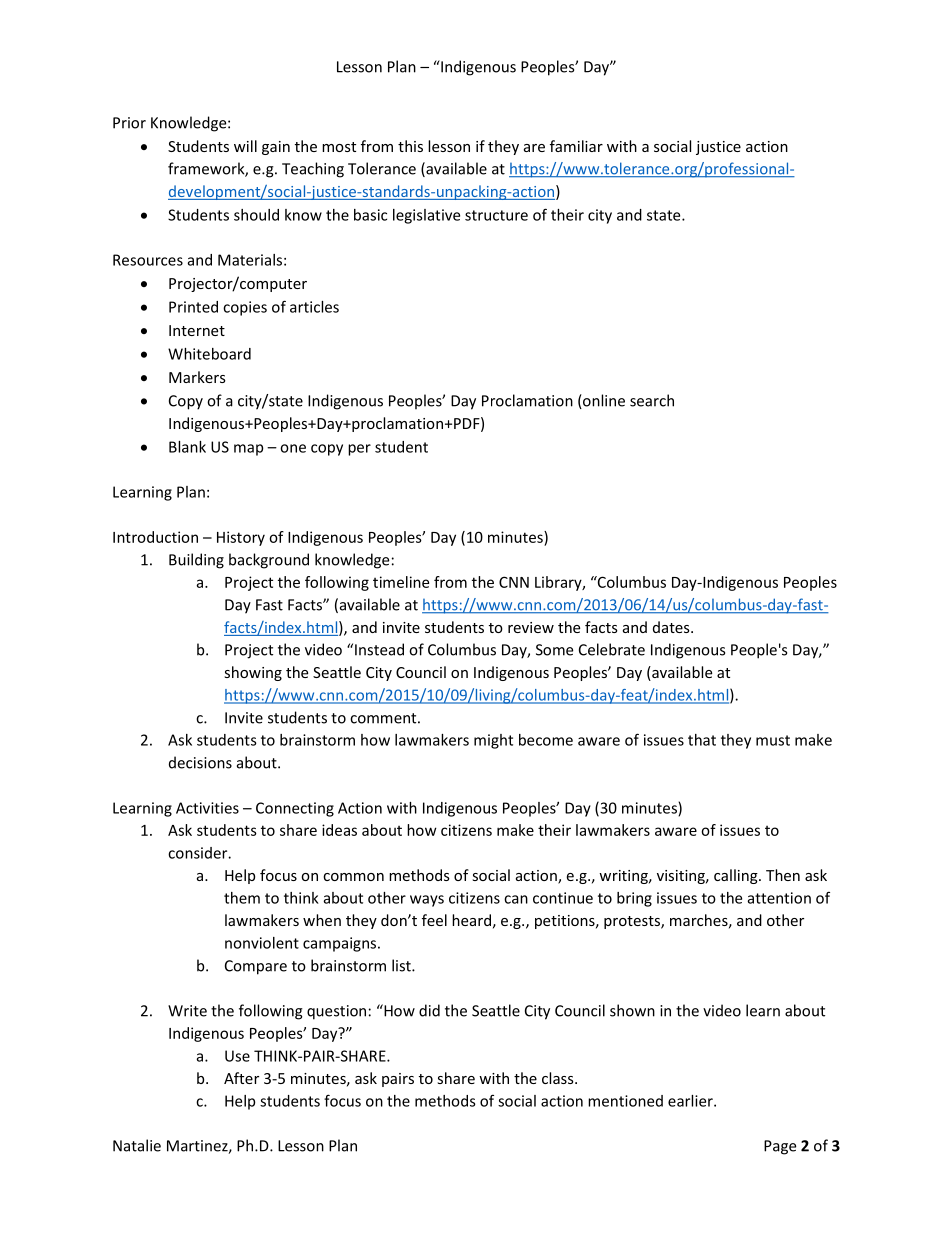 The height and width of the page is (1233, 952). What do you see at coordinates (576, 146) in the page?
I see `familiar` at bounding box center [576, 146].
